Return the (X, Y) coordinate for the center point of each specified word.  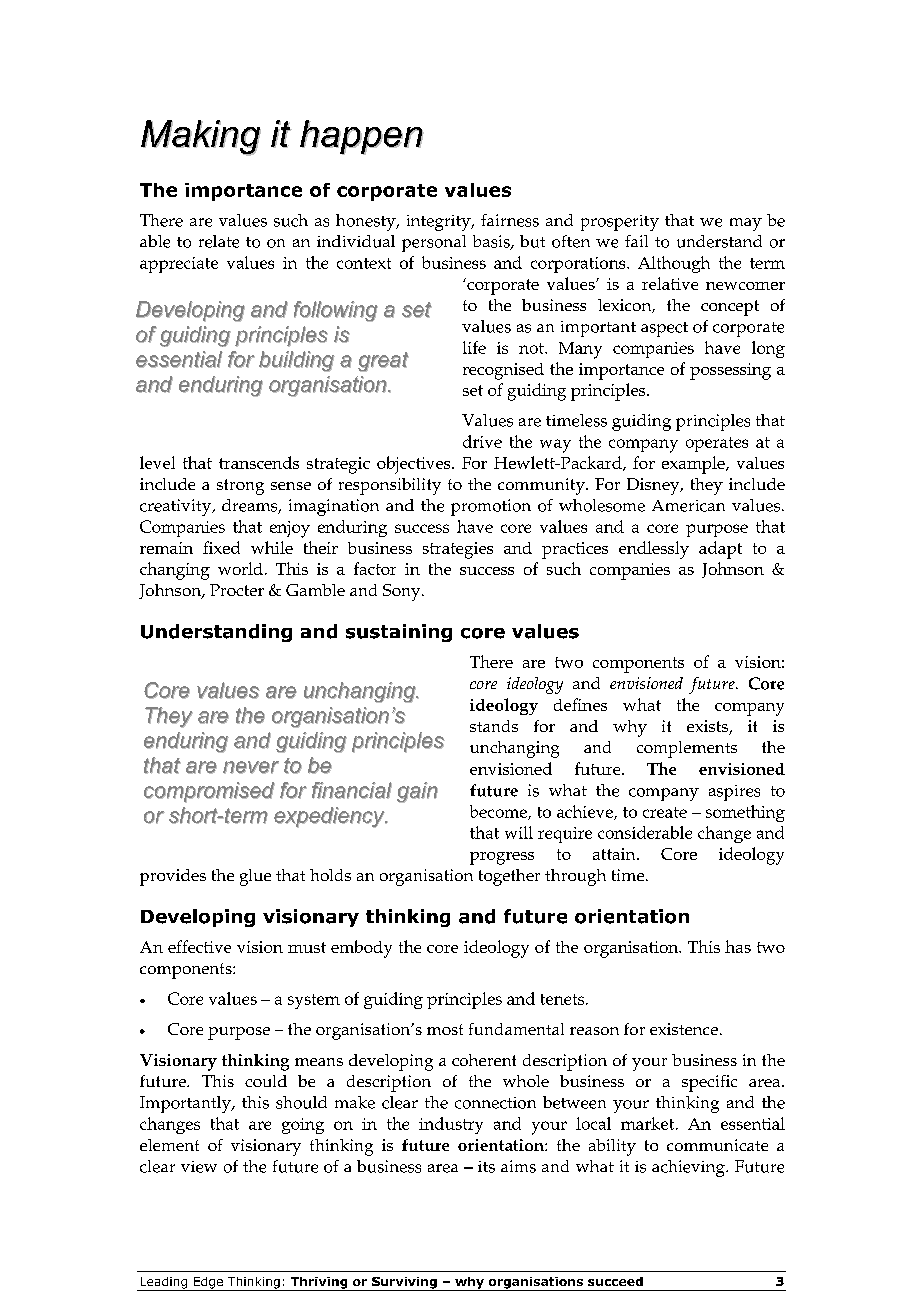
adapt (720, 550)
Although (674, 264)
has (738, 946)
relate (219, 241)
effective (199, 946)
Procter (237, 590)
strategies (458, 550)
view (199, 1167)
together (509, 877)
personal (434, 243)
